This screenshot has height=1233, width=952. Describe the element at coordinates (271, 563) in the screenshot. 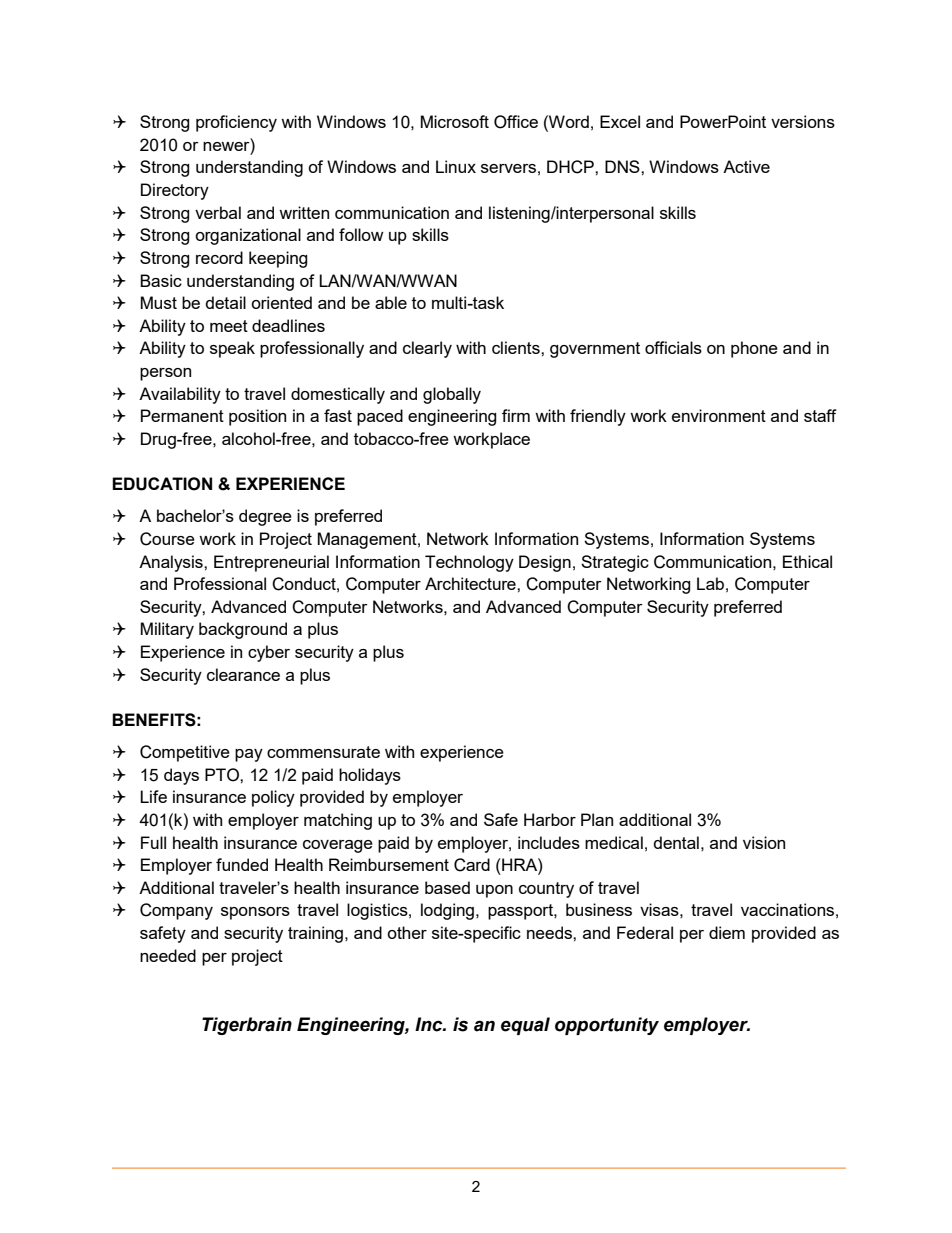

I see `Entrepreneurial` at that location.
